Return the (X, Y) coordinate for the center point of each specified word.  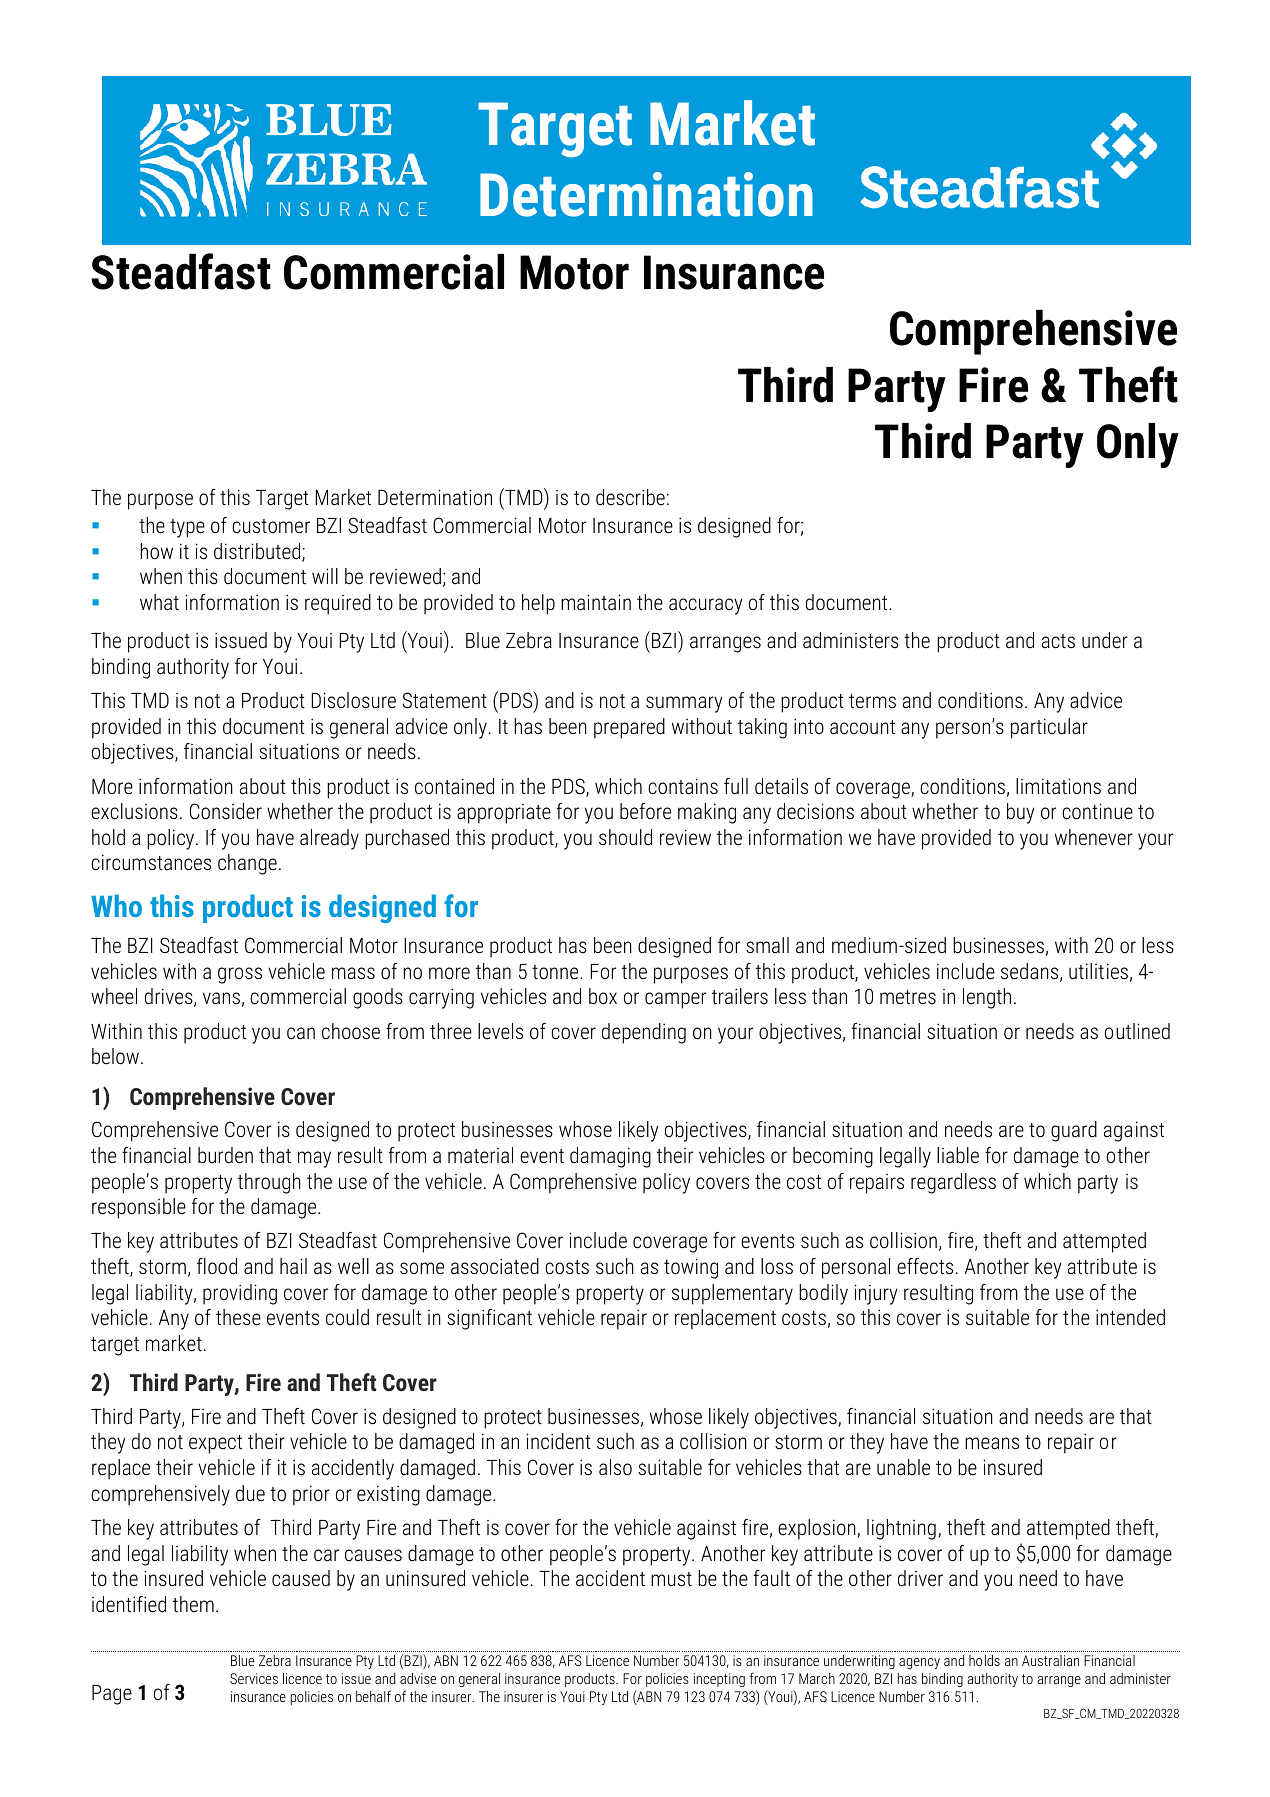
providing (240, 1294)
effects (925, 1266)
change (247, 864)
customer (271, 526)
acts (1058, 641)
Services (254, 1678)
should (625, 837)
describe (630, 497)
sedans (1031, 972)
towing (691, 1268)
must (671, 1579)
